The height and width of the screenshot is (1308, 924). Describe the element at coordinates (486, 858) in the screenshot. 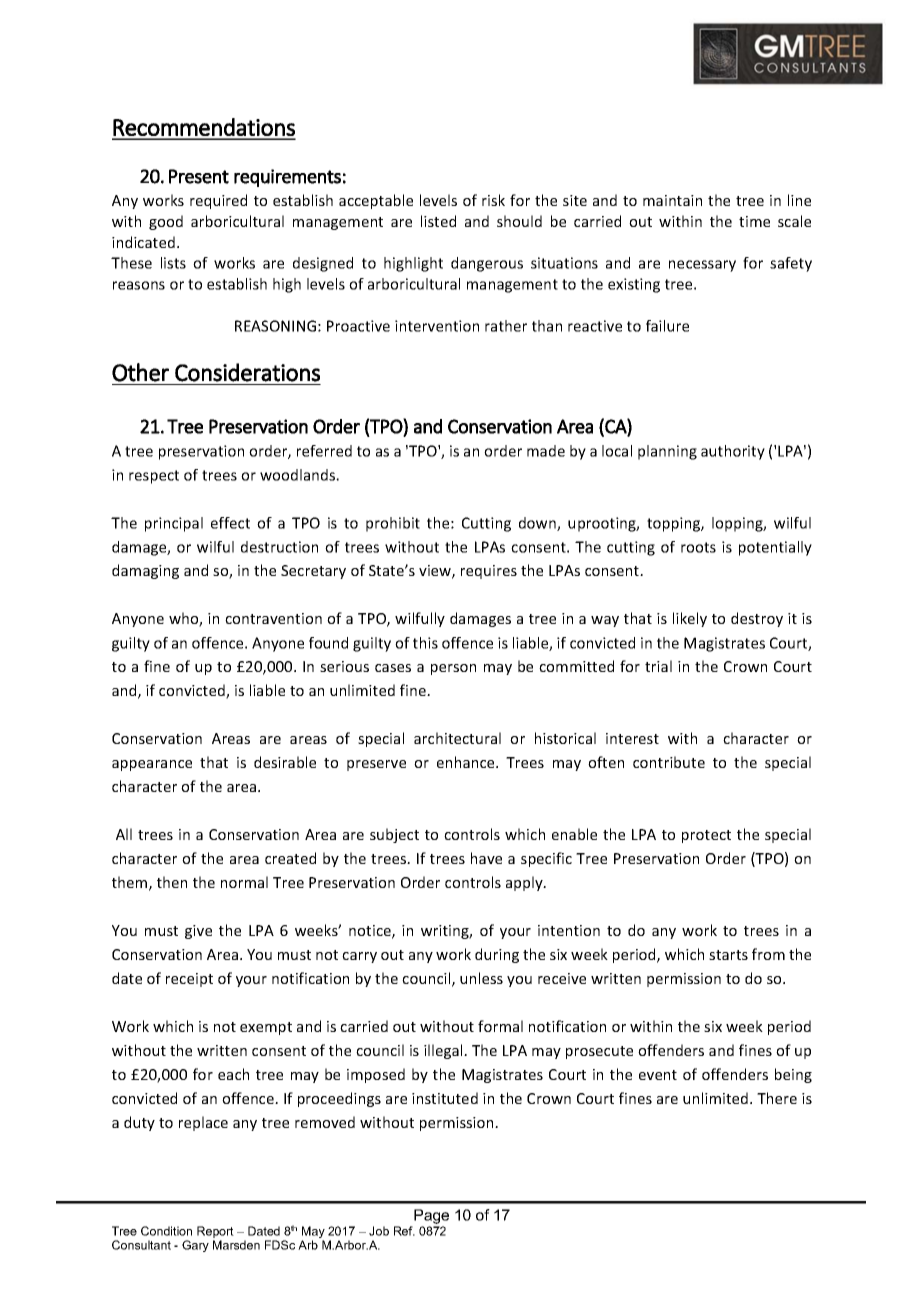

I see `have` at that location.
